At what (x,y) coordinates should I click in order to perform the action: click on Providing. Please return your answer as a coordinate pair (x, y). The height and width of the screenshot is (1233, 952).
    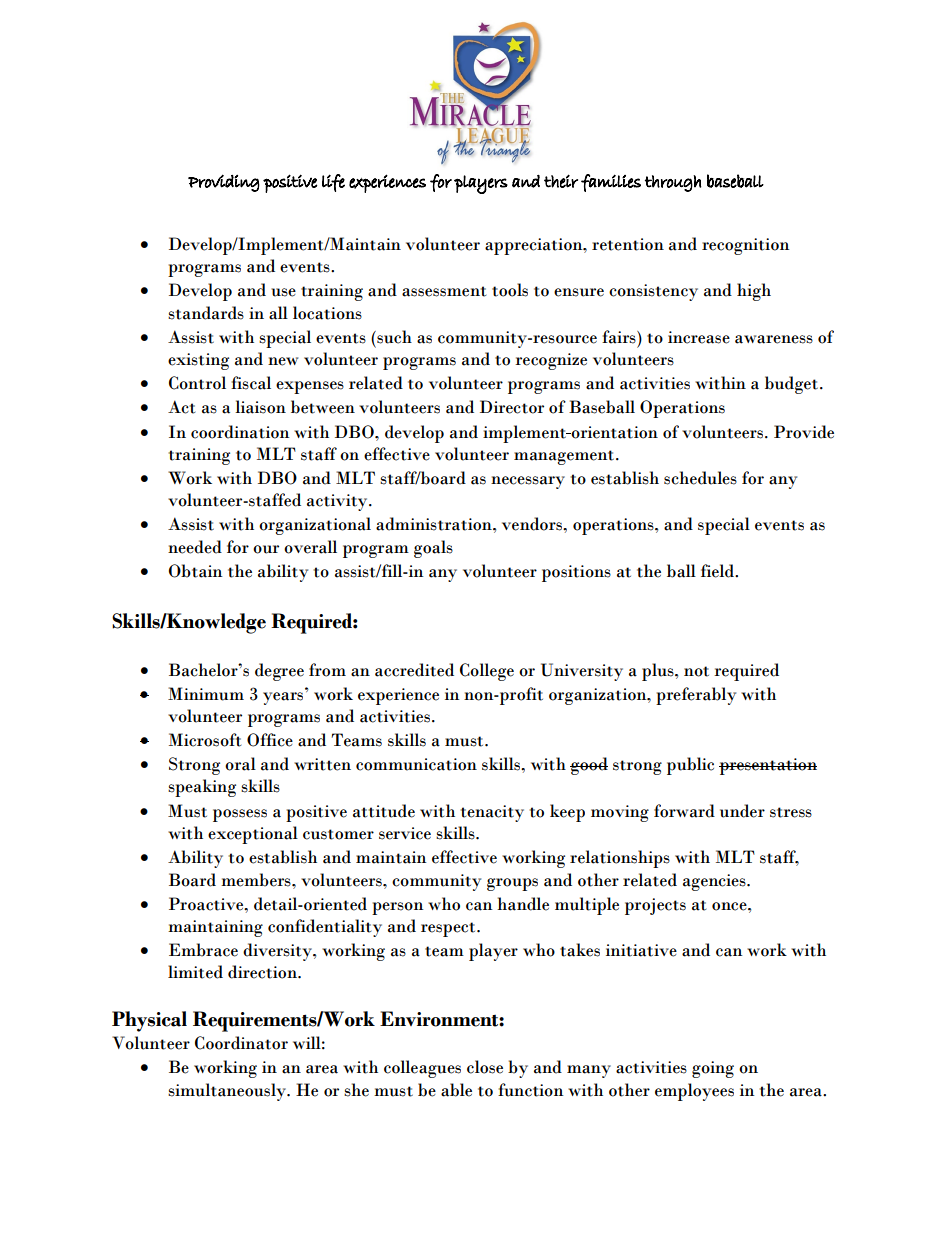
    Looking at the image, I should click on (224, 183).
